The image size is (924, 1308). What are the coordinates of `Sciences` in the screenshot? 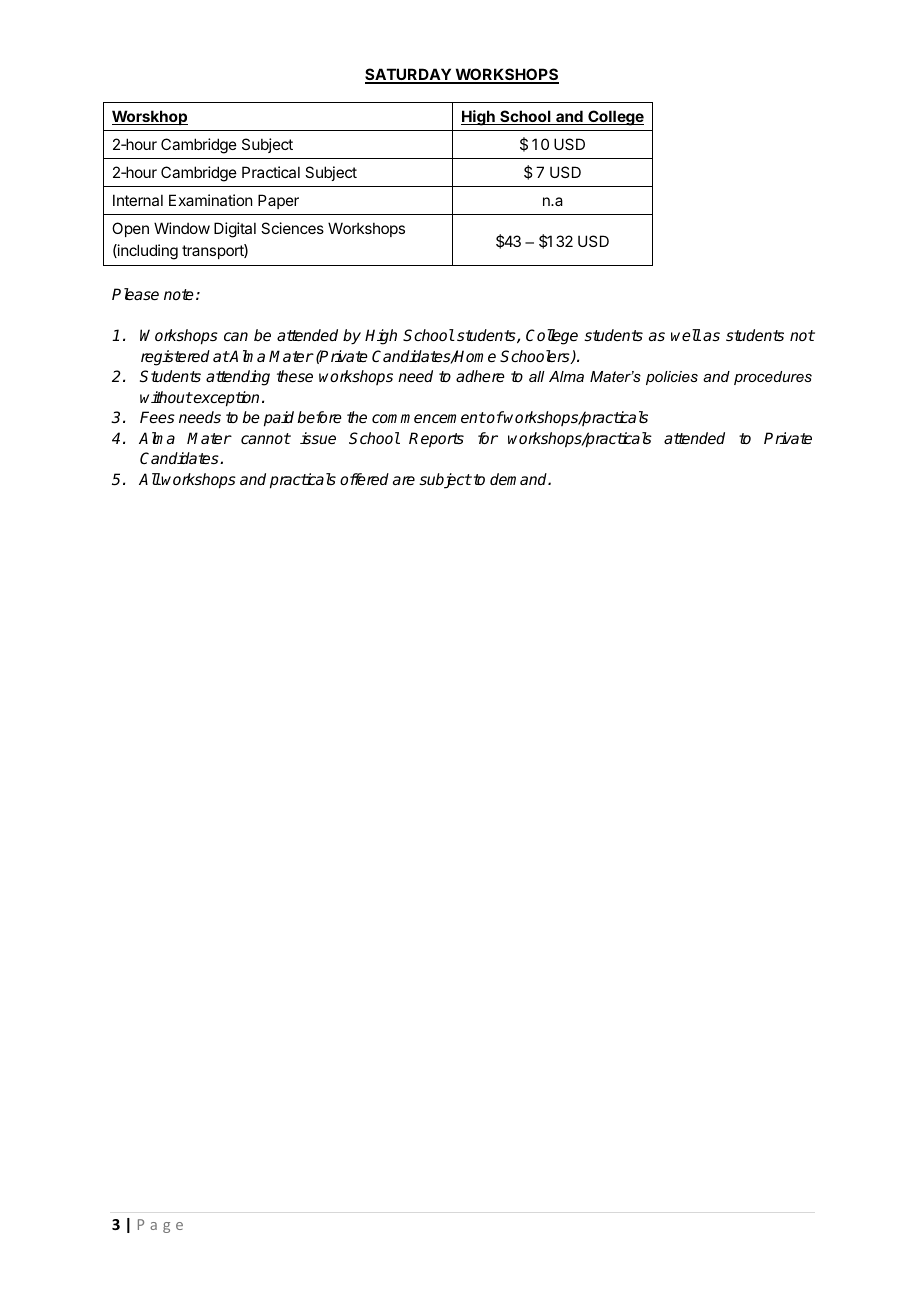 It's located at (292, 228).
